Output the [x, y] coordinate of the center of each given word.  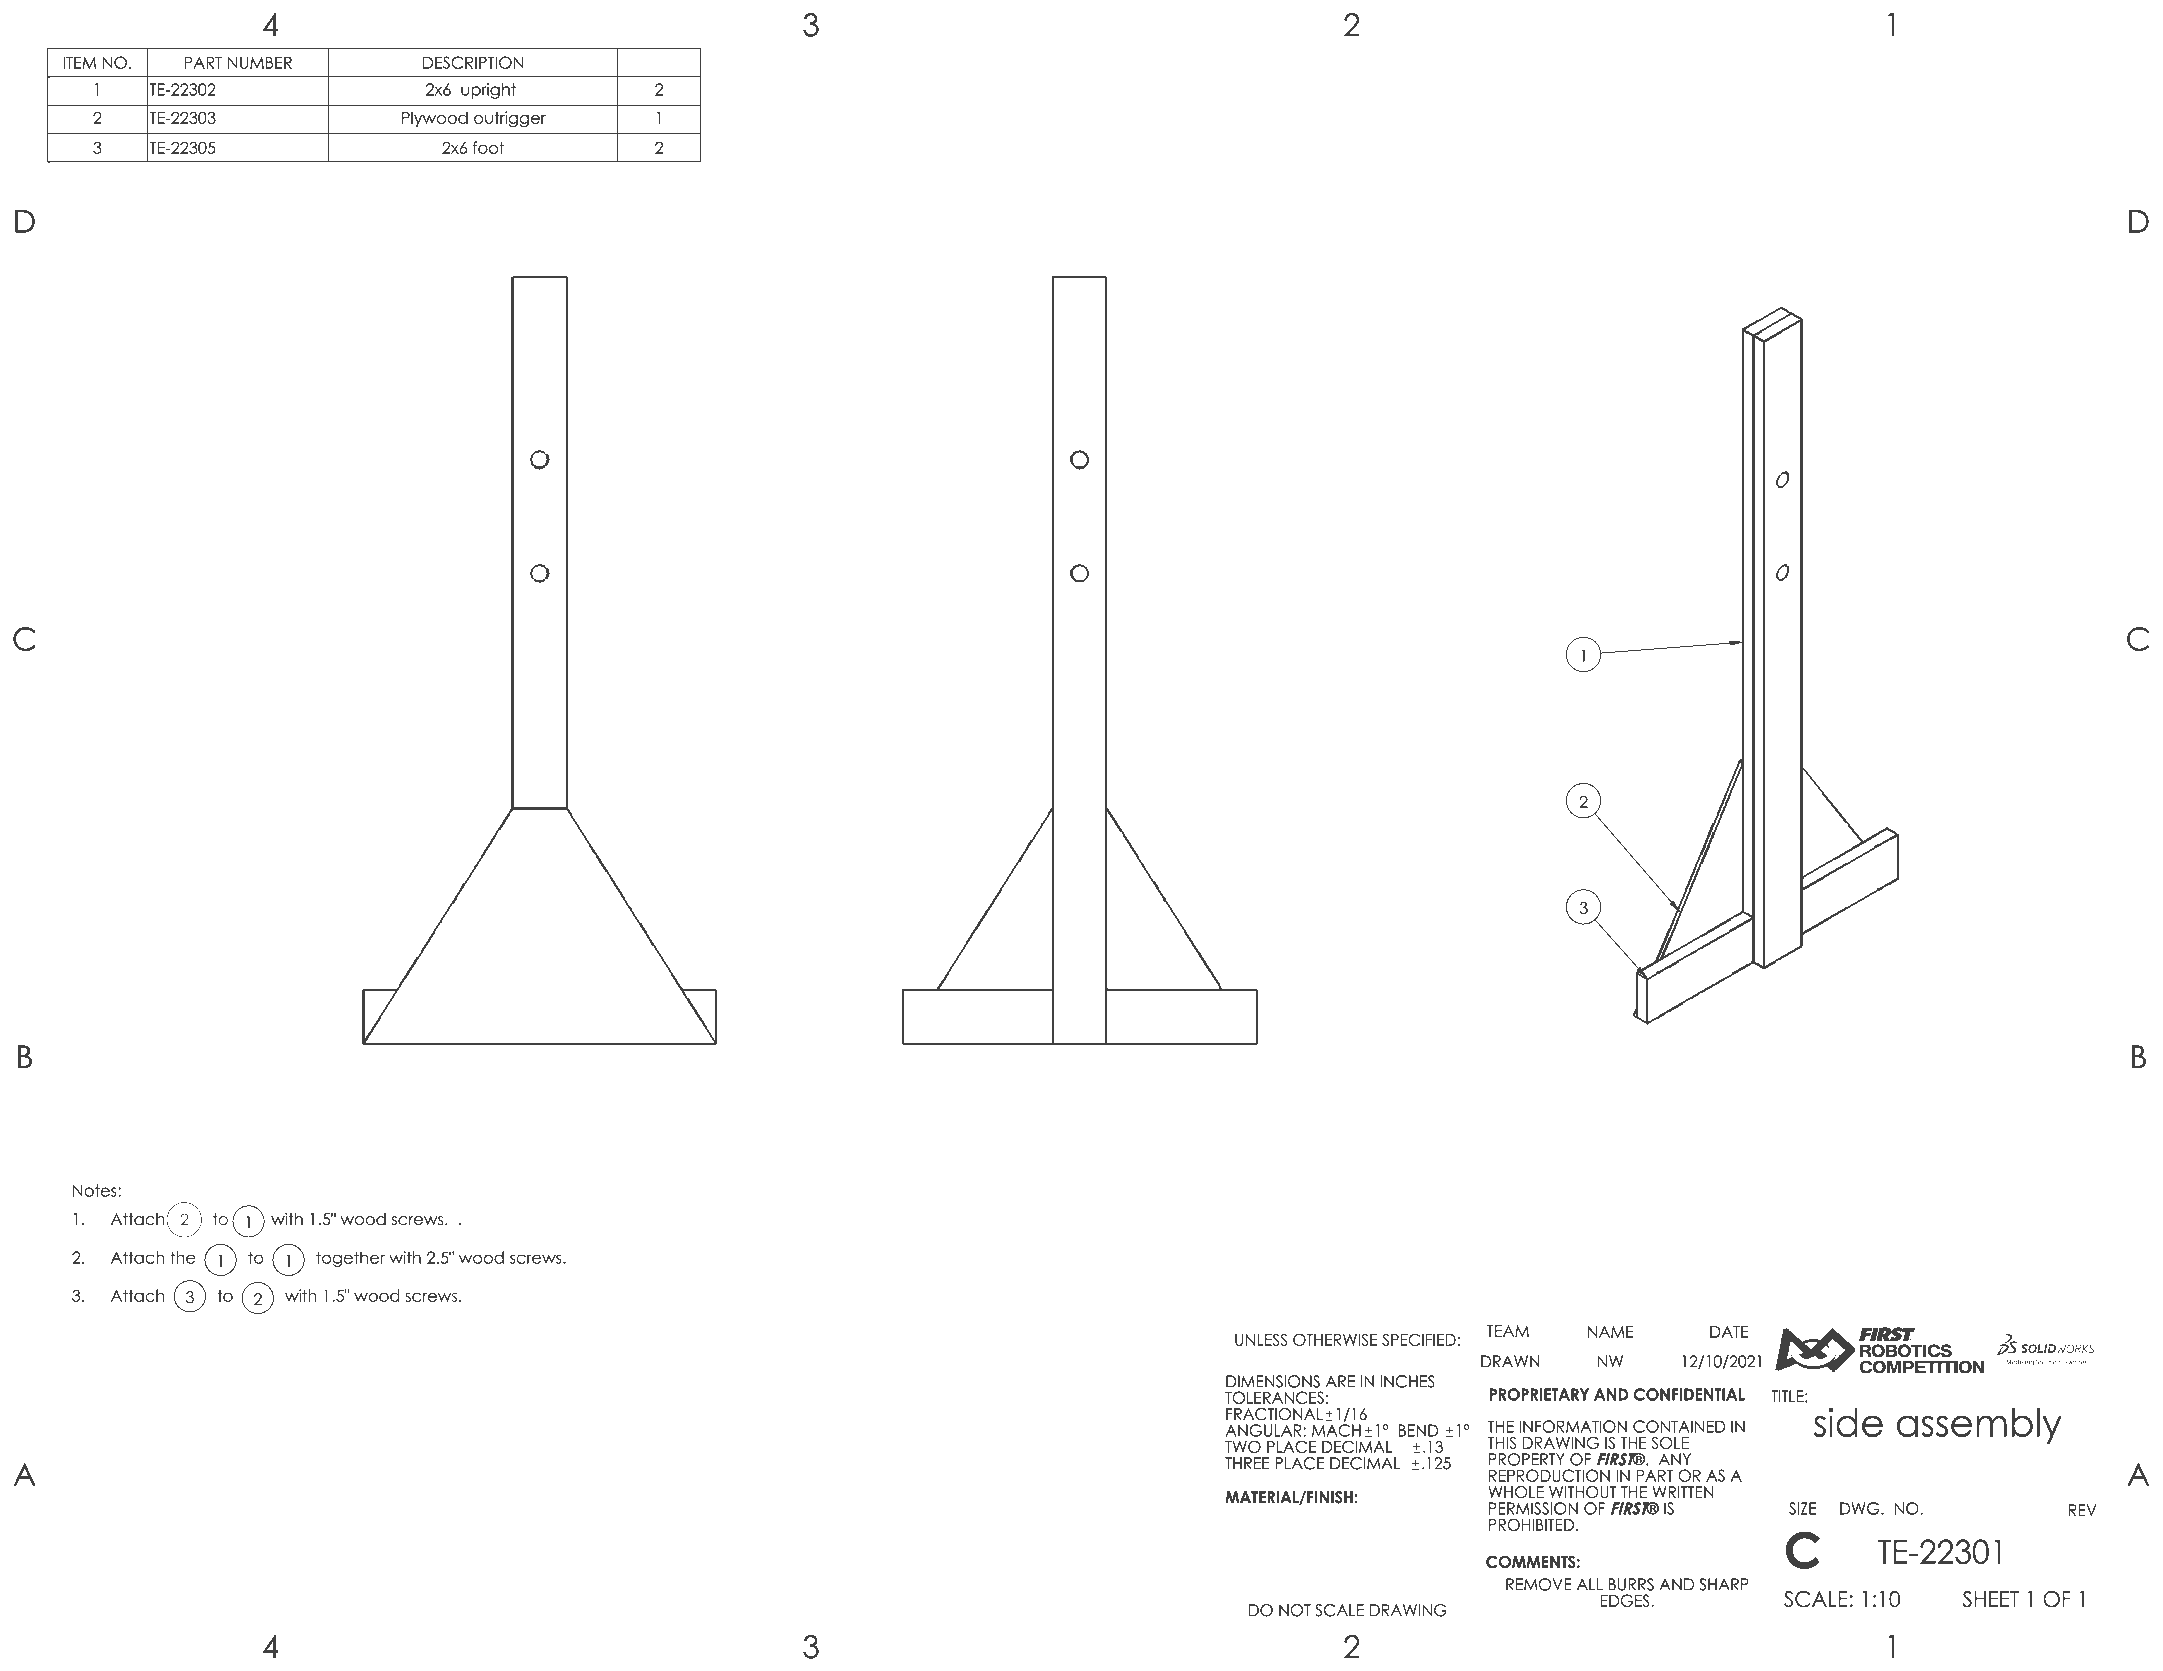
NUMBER [260, 62]
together [350, 1259]
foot [488, 147]
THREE [1247, 1463]
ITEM [79, 62]
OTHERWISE [1335, 1339]
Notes [96, 1190]
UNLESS [1261, 1339]
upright [488, 91]
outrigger [510, 119]
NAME [1611, 1332]
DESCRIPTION [473, 62]
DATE [1729, 1332]
